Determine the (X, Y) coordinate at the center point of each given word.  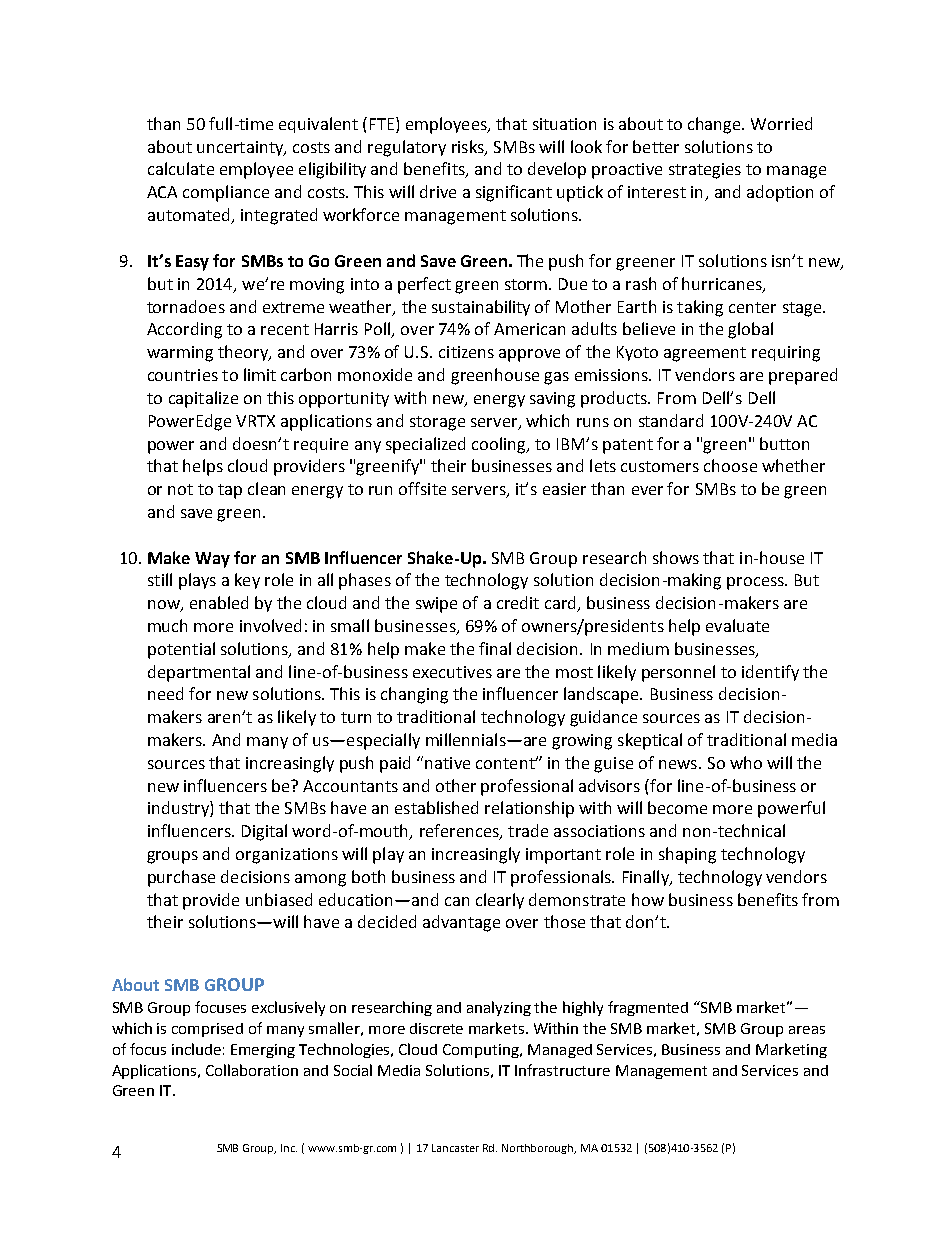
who (746, 762)
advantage (461, 923)
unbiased (279, 899)
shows (676, 557)
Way (212, 560)
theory (244, 353)
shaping (687, 855)
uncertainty (241, 148)
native (447, 763)
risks (469, 147)
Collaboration (252, 1070)
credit (518, 602)
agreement (705, 354)
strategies (705, 171)
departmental (199, 673)
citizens (466, 352)
